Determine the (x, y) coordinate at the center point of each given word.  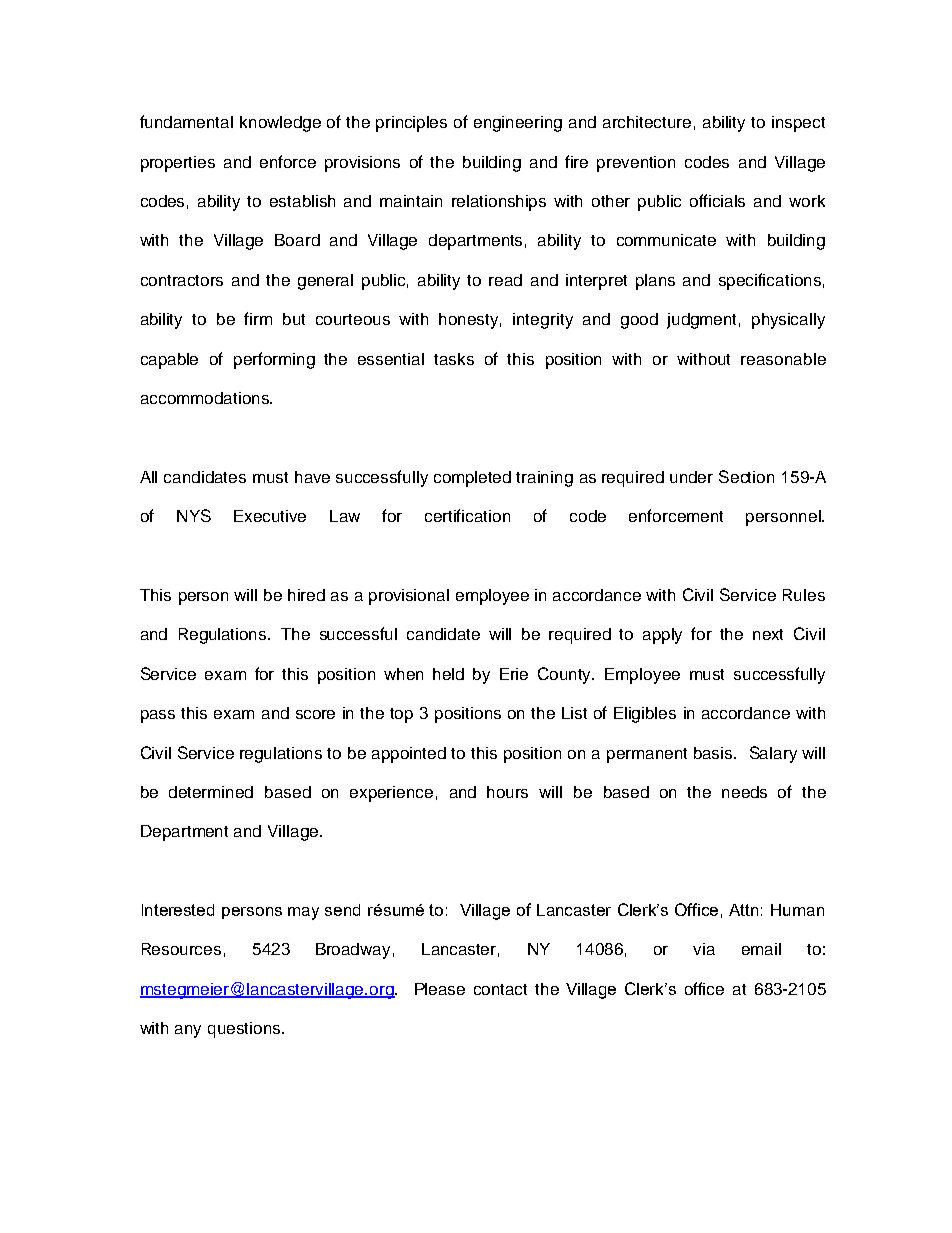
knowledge (280, 124)
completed (472, 479)
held (448, 674)
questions (245, 1030)
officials (717, 200)
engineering (518, 124)
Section (746, 476)
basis (714, 753)
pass (158, 716)
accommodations (206, 398)
